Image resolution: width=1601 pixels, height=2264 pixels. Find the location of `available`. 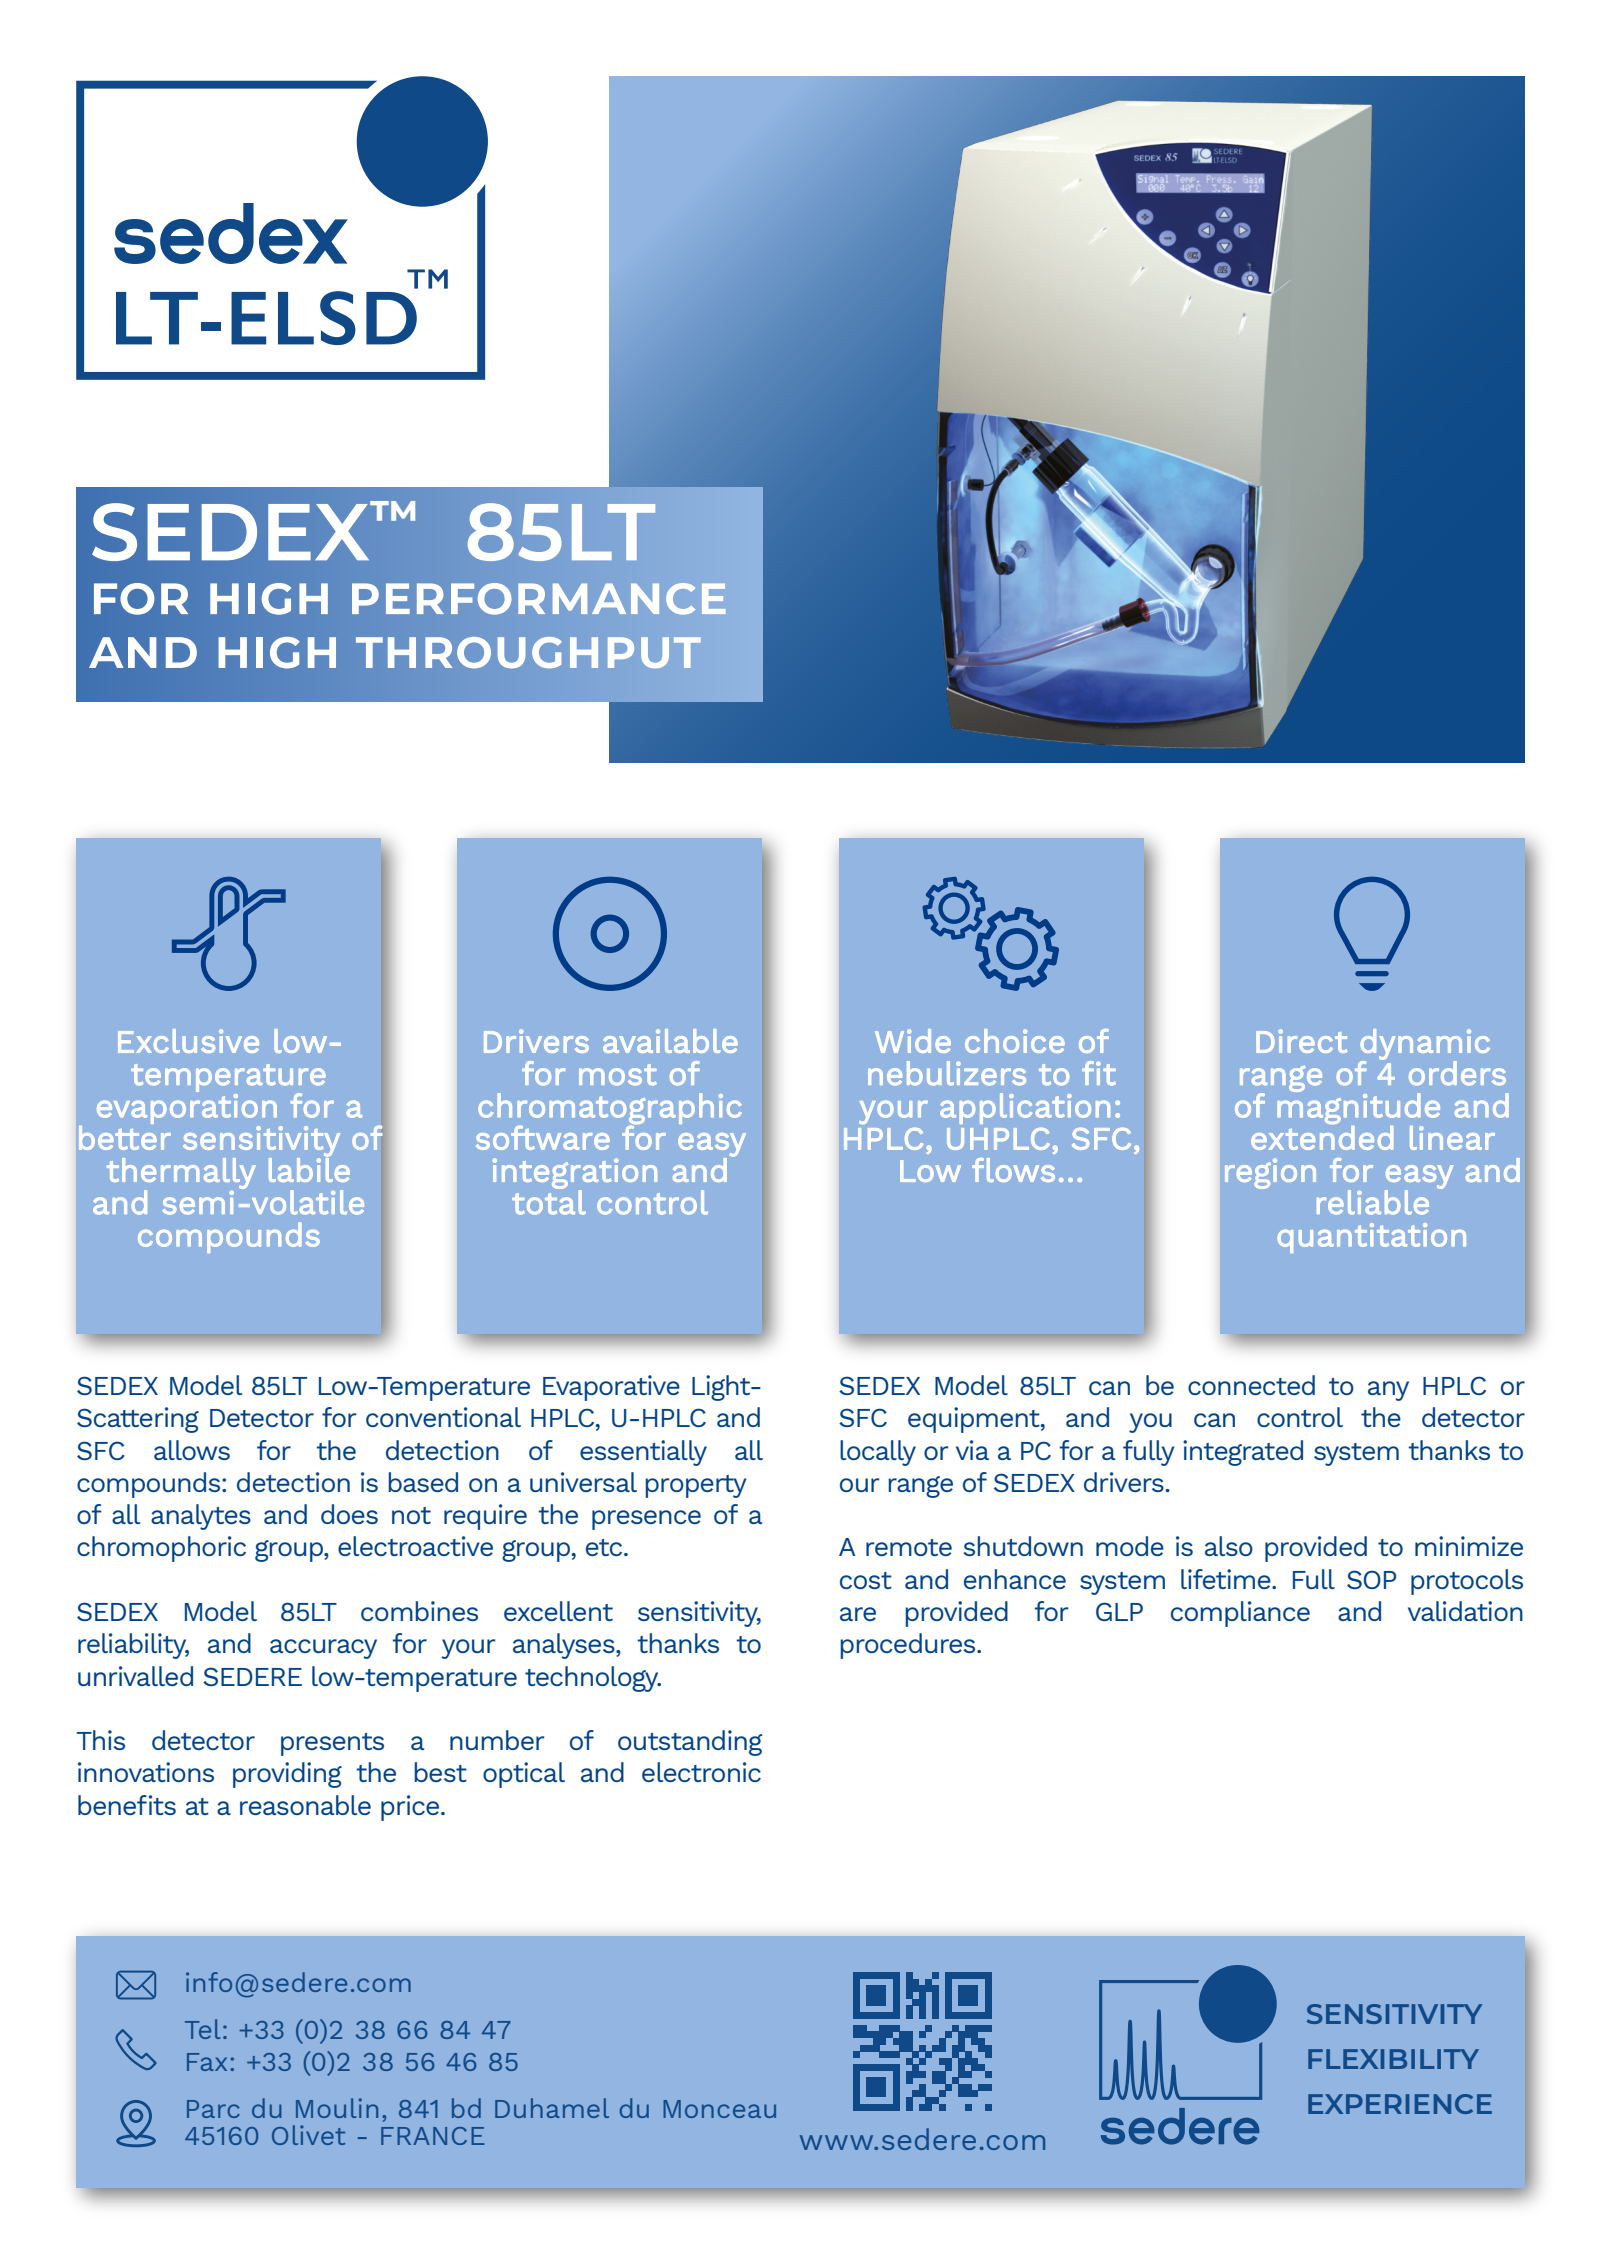

available is located at coordinates (670, 1041).
